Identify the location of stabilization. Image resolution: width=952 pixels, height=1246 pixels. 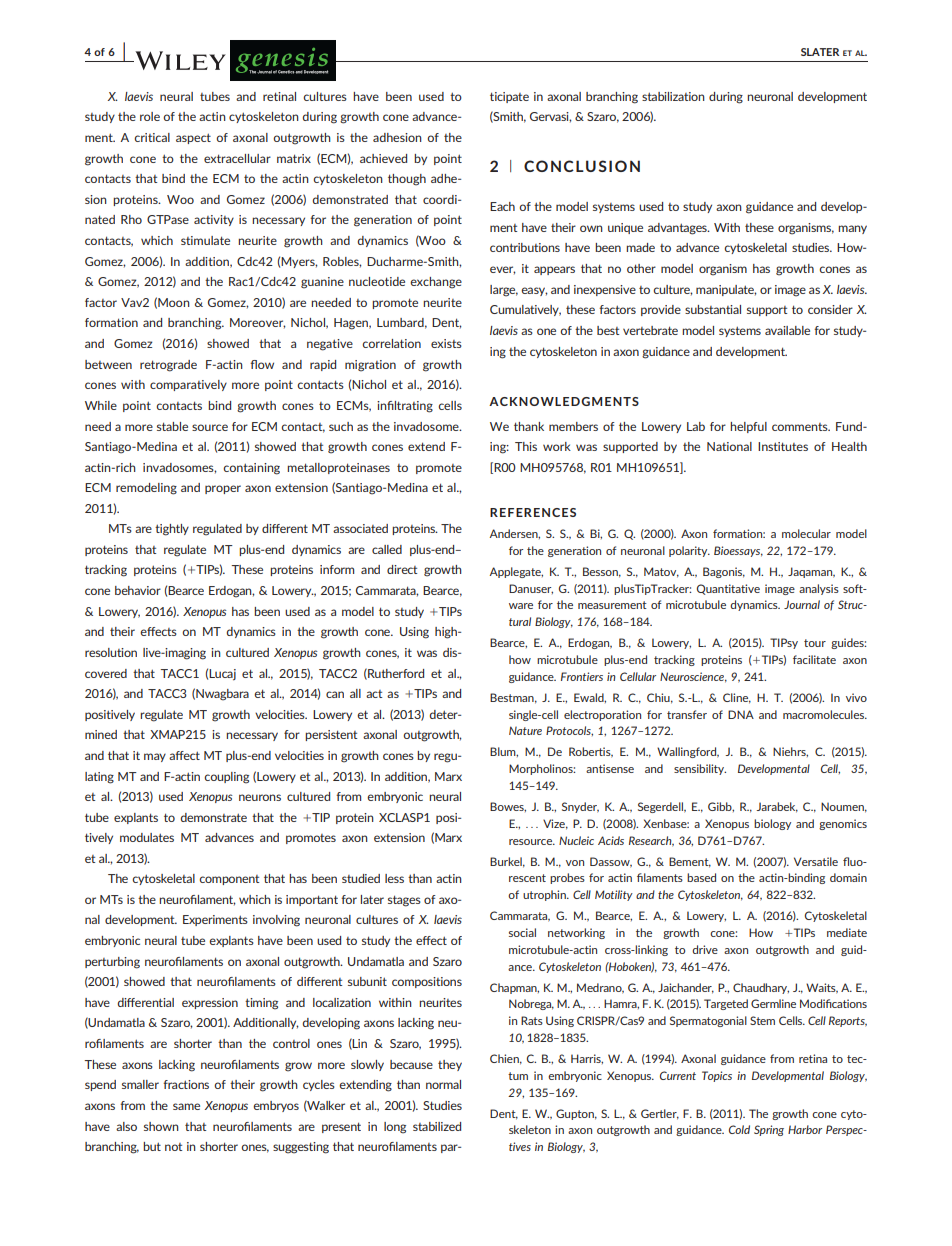
(673, 96).
